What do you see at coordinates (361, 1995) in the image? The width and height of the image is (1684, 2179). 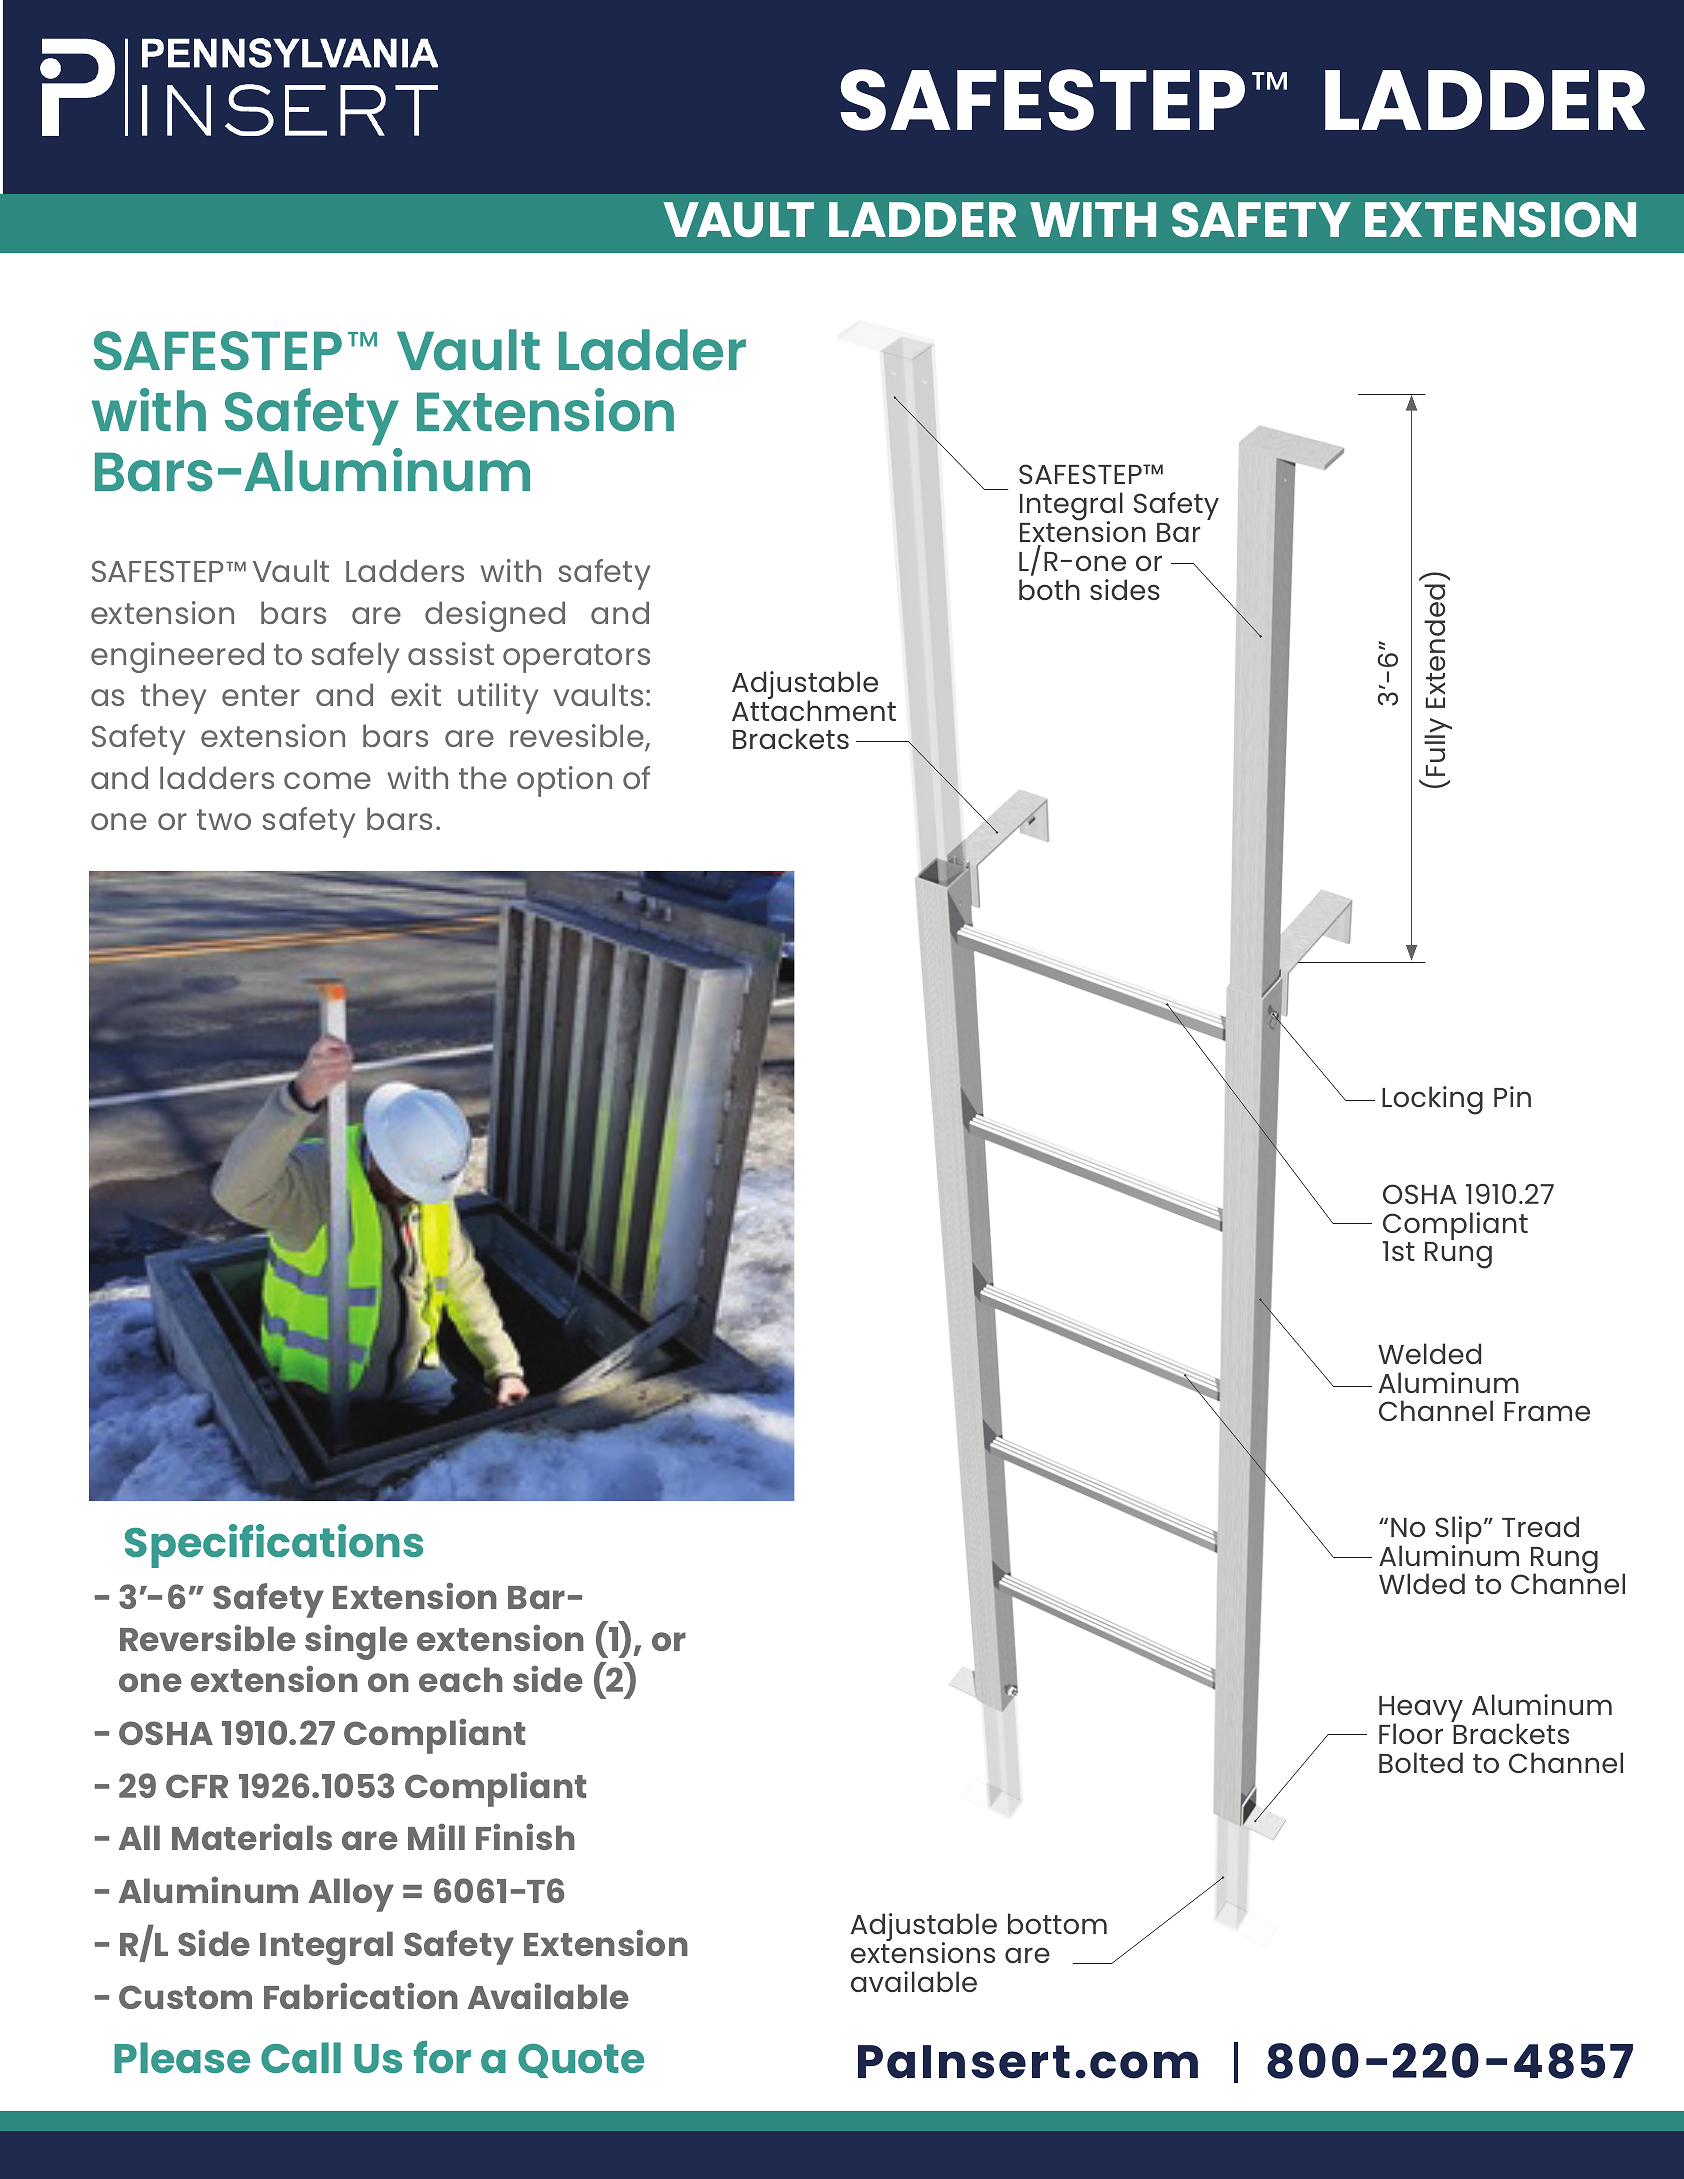 I see `Fabrication` at bounding box center [361, 1995].
